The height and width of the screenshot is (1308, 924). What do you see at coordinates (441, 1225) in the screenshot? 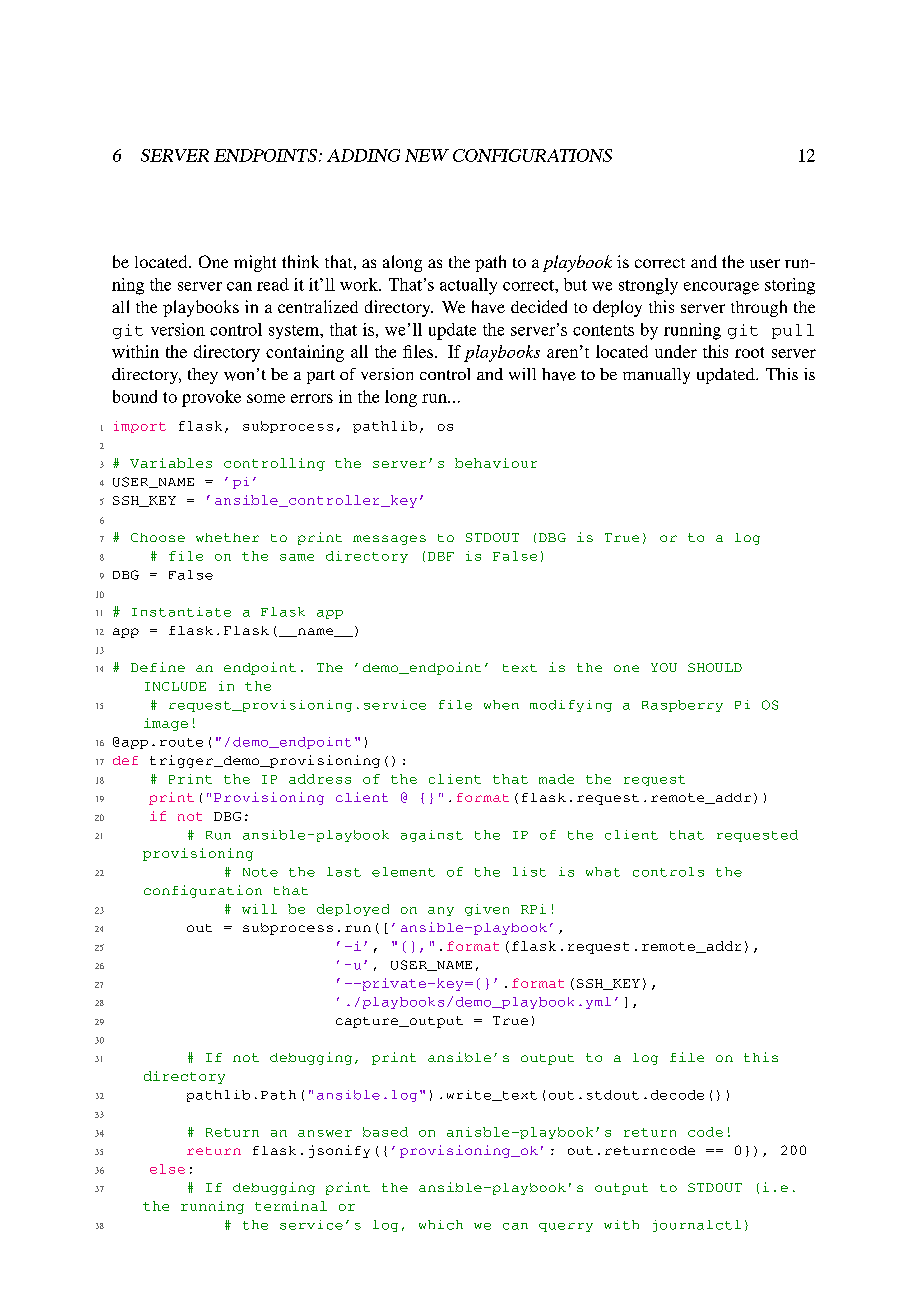
I see `which` at bounding box center [441, 1225].
